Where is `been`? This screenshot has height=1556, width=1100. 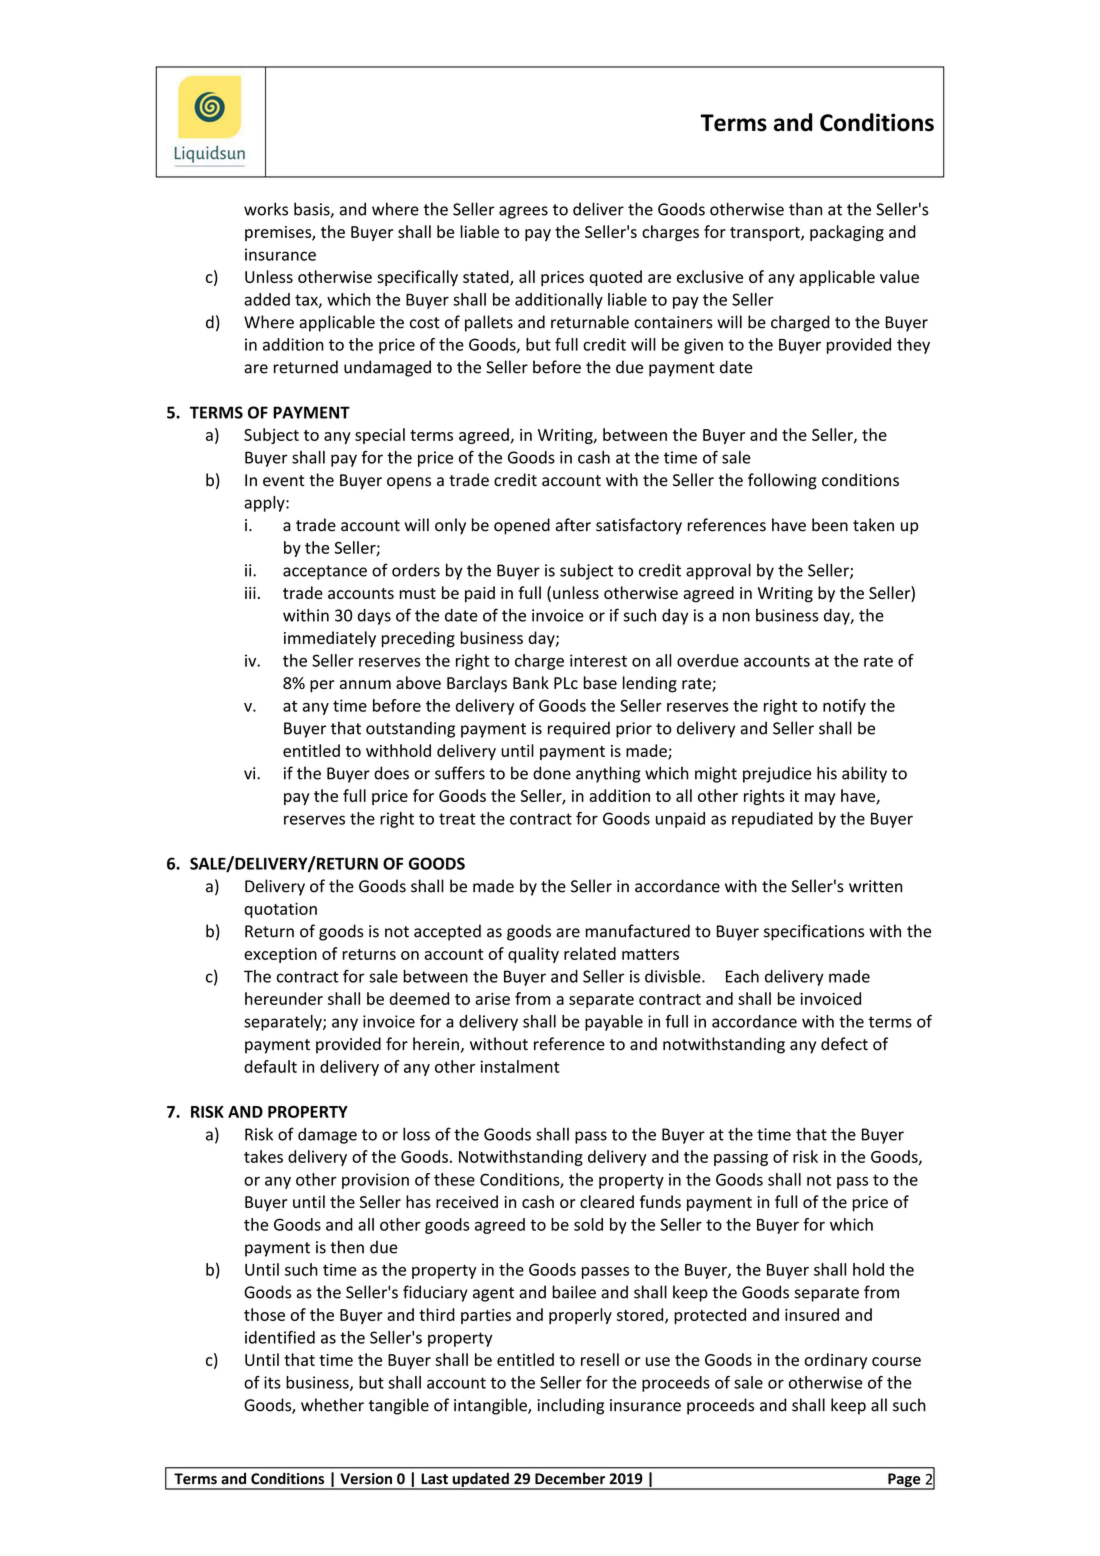
been is located at coordinates (830, 525).
